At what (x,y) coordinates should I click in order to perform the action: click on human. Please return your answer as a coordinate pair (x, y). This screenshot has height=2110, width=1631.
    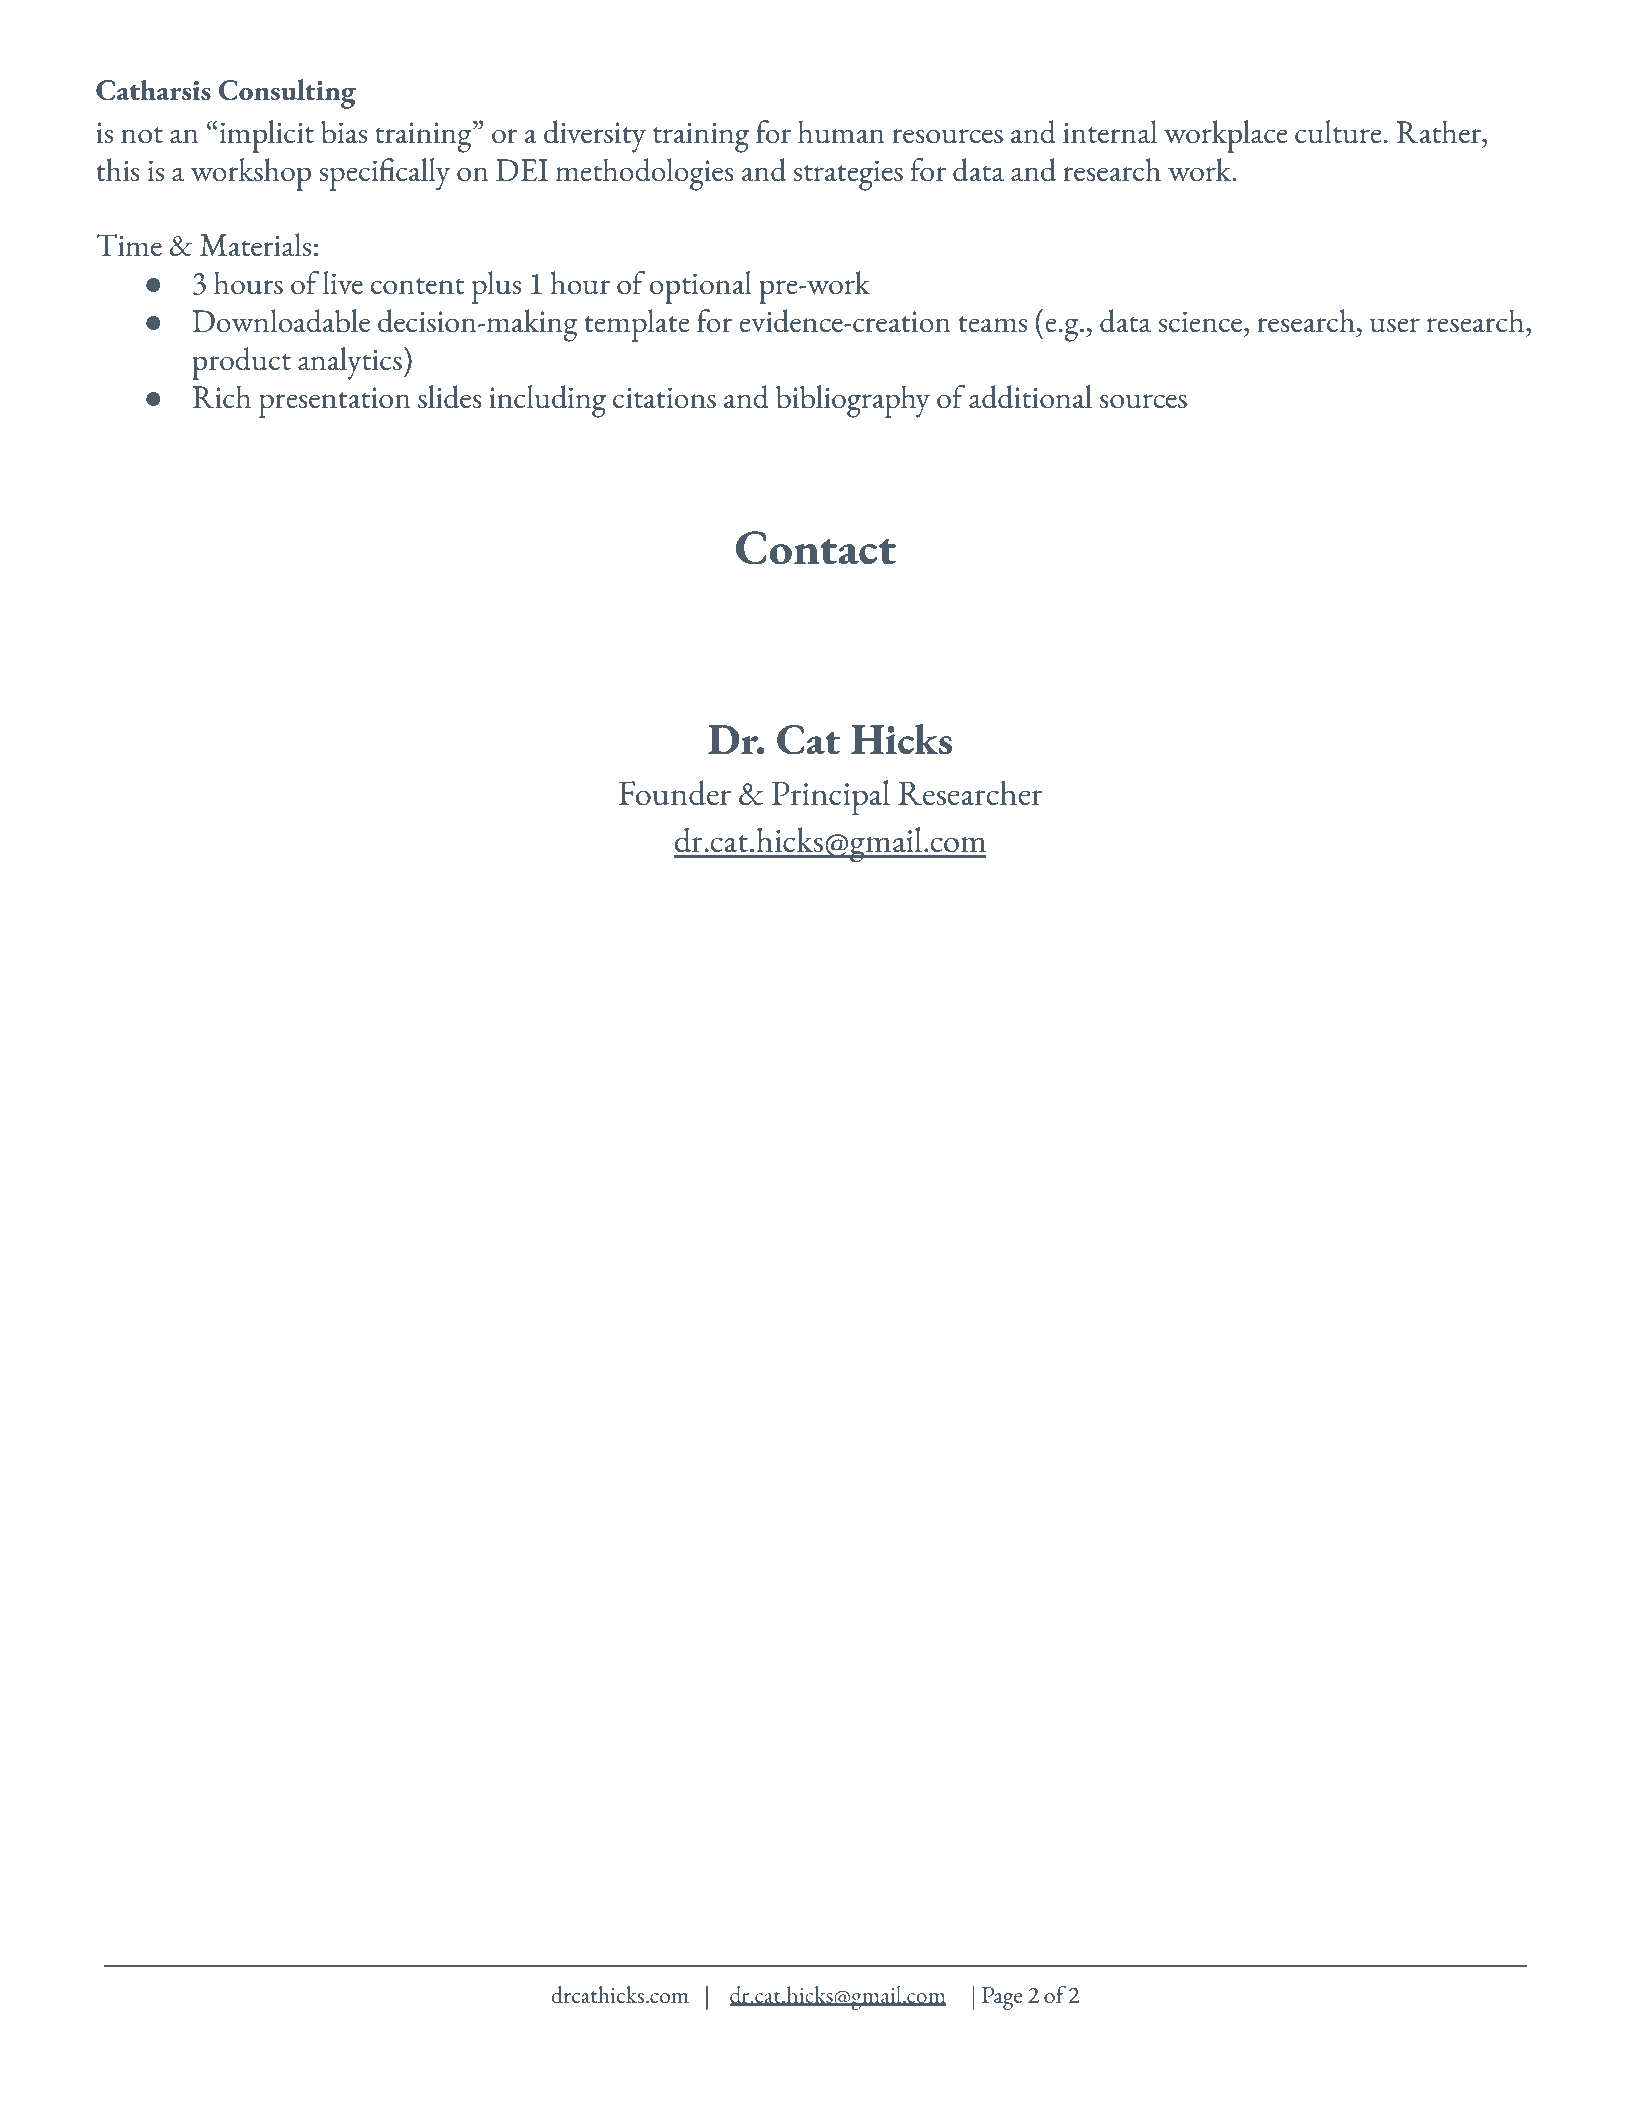
    Looking at the image, I should click on (841, 132).
